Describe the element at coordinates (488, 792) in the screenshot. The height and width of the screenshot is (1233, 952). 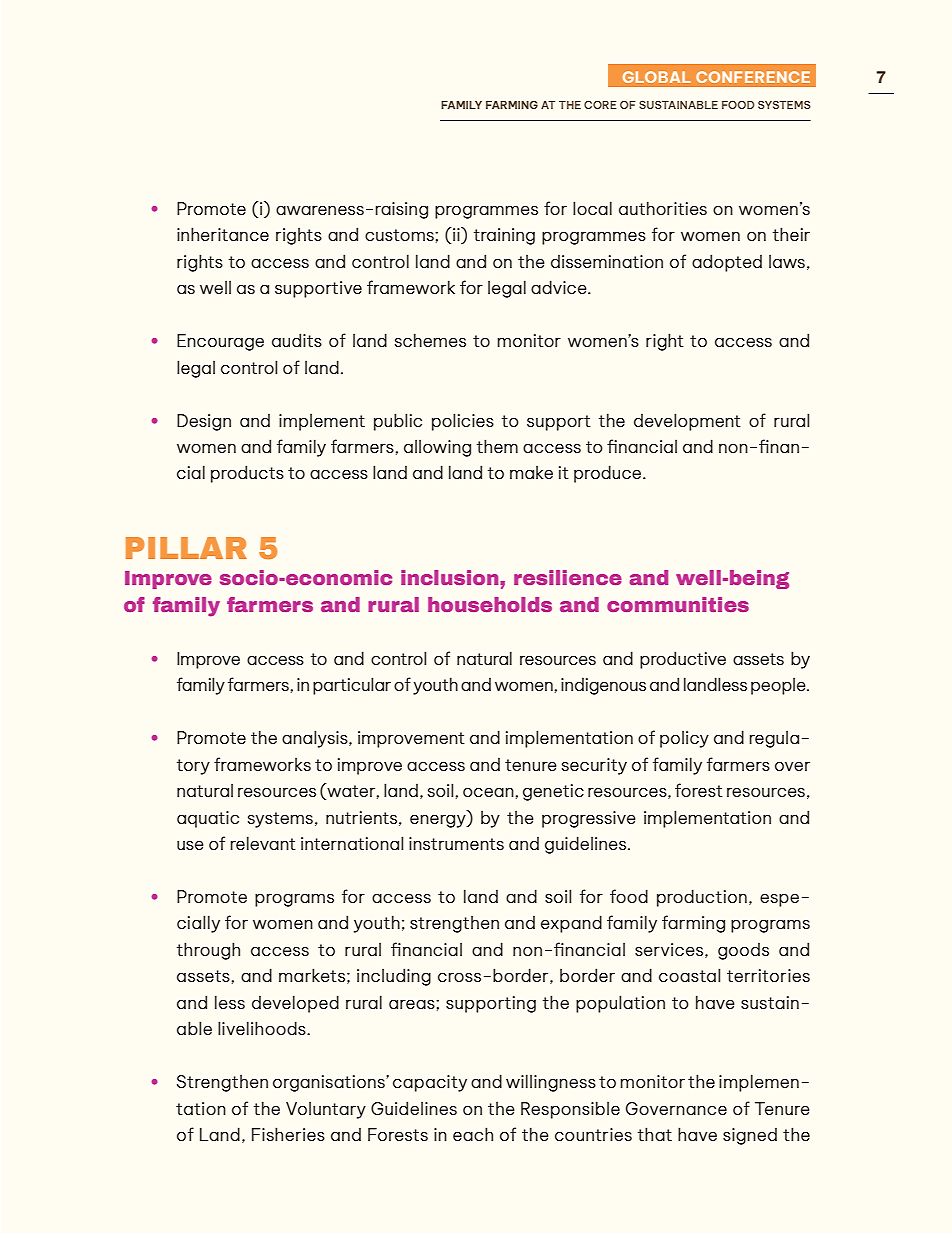
I see `ocean` at that location.
